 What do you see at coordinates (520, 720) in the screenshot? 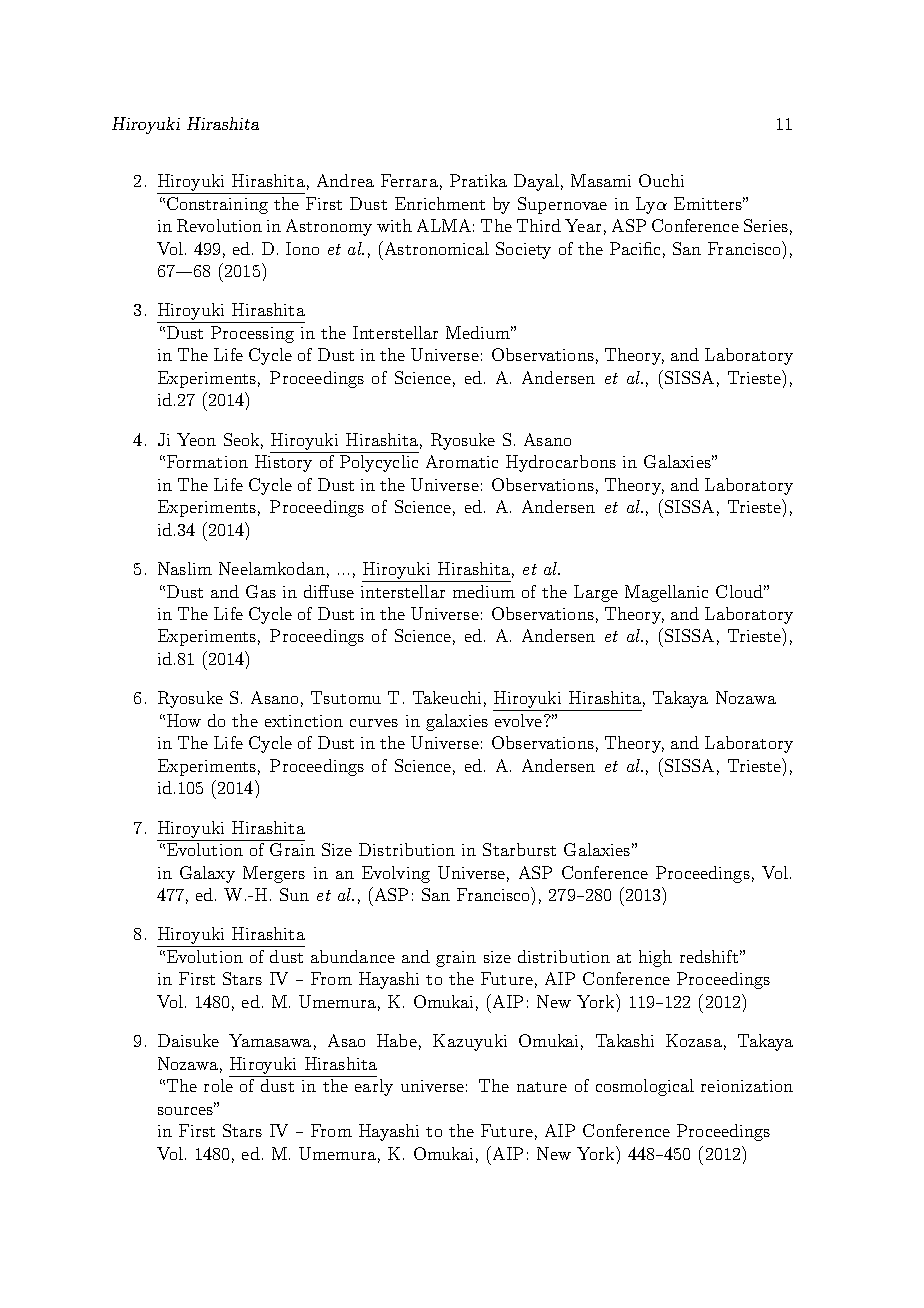
I see `evolve` at bounding box center [520, 720].
